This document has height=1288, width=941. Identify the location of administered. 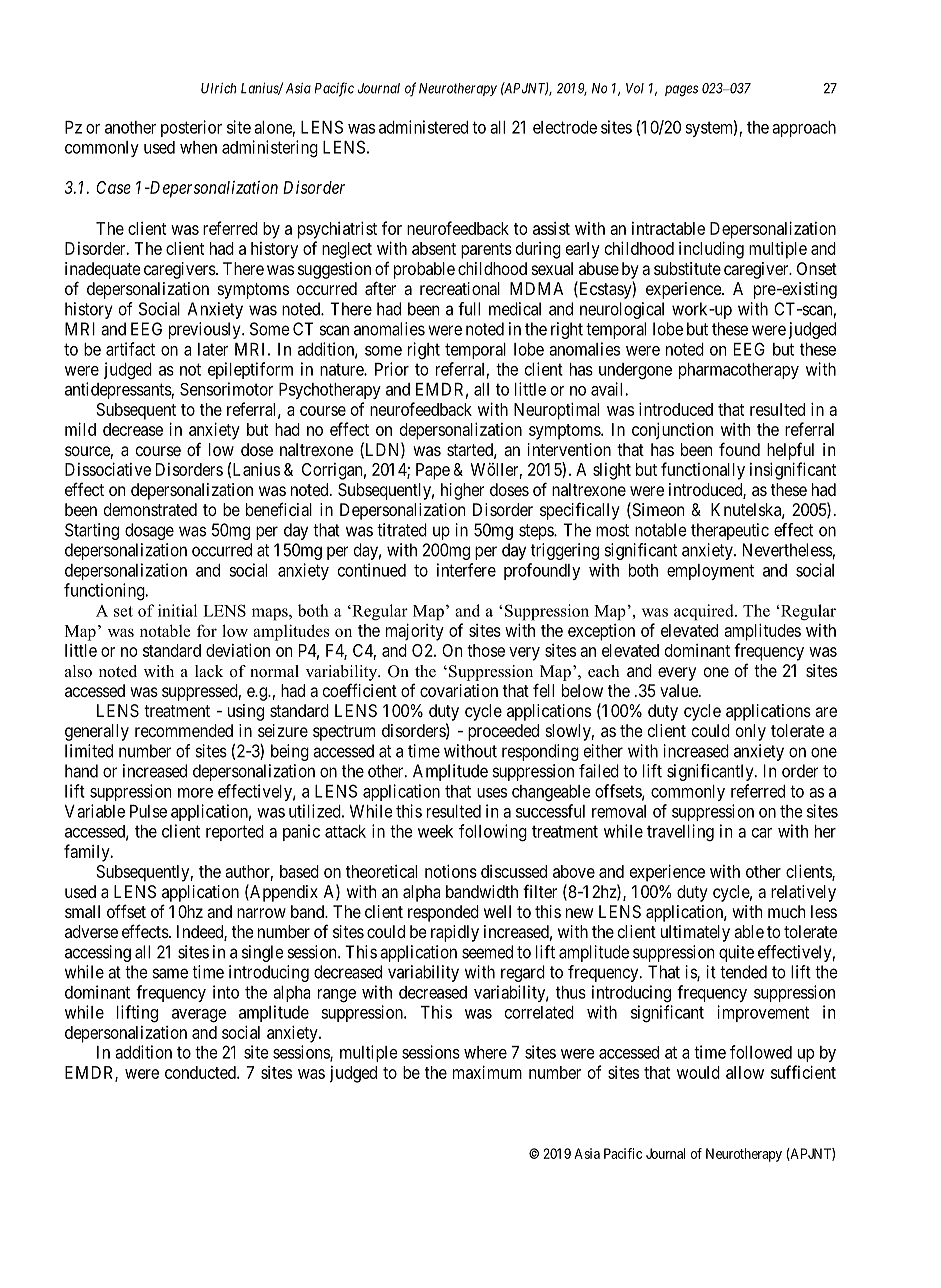
(423, 127).
